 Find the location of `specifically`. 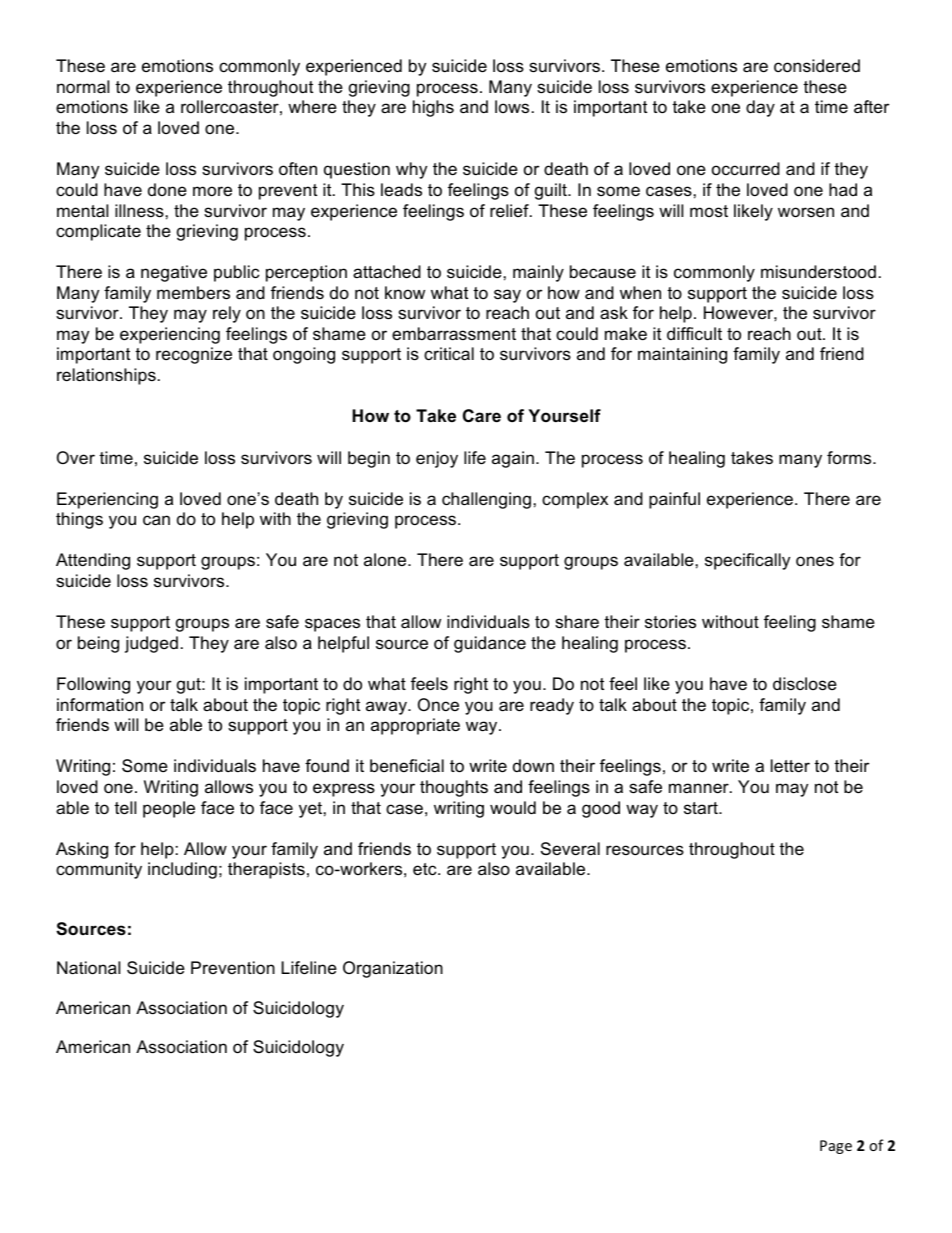

specifically is located at coordinates (747, 561).
